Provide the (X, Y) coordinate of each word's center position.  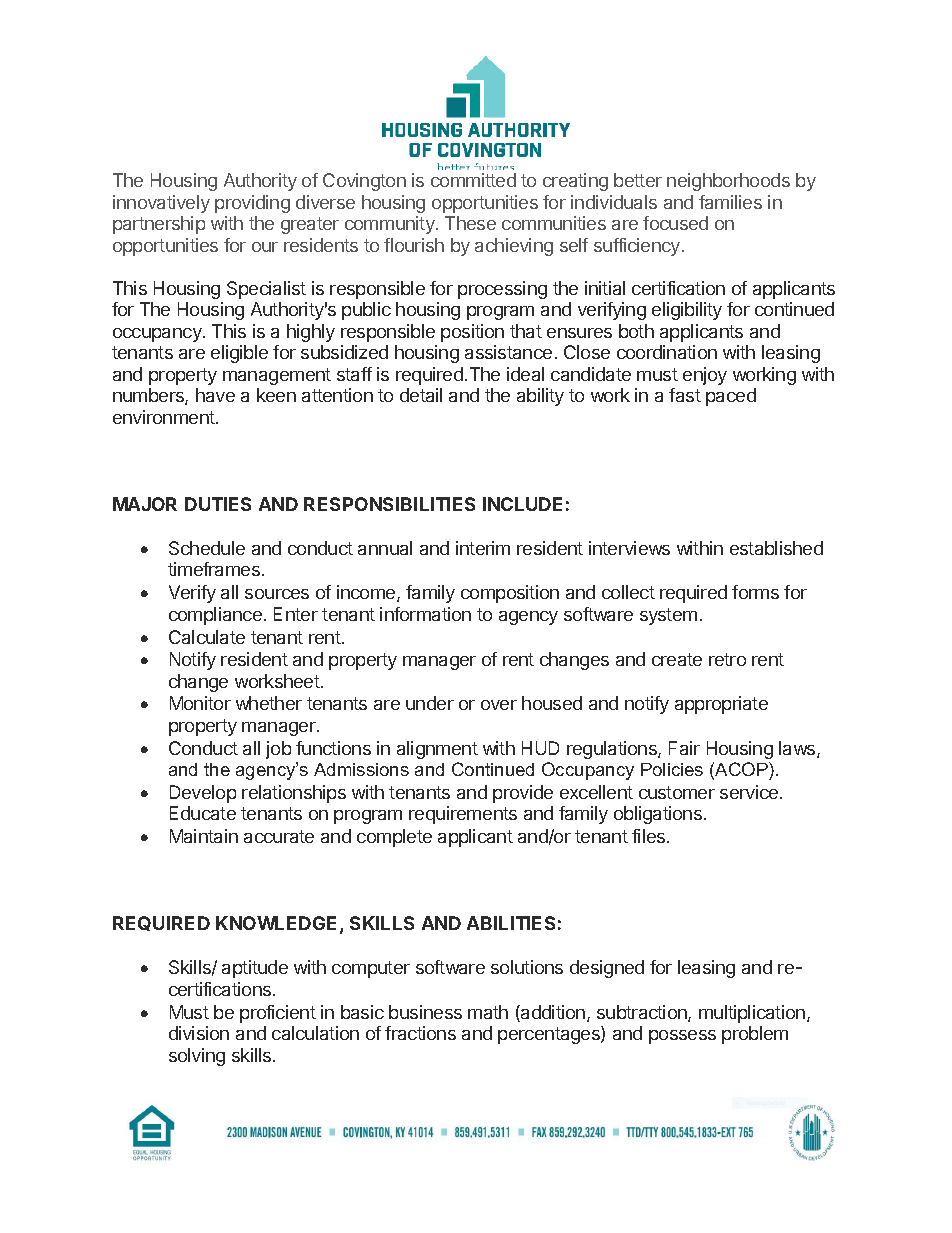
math (488, 1012)
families (730, 202)
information (425, 614)
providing (252, 204)
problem (755, 1035)
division (199, 1033)
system (668, 616)
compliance (215, 616)
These (470, 223)
